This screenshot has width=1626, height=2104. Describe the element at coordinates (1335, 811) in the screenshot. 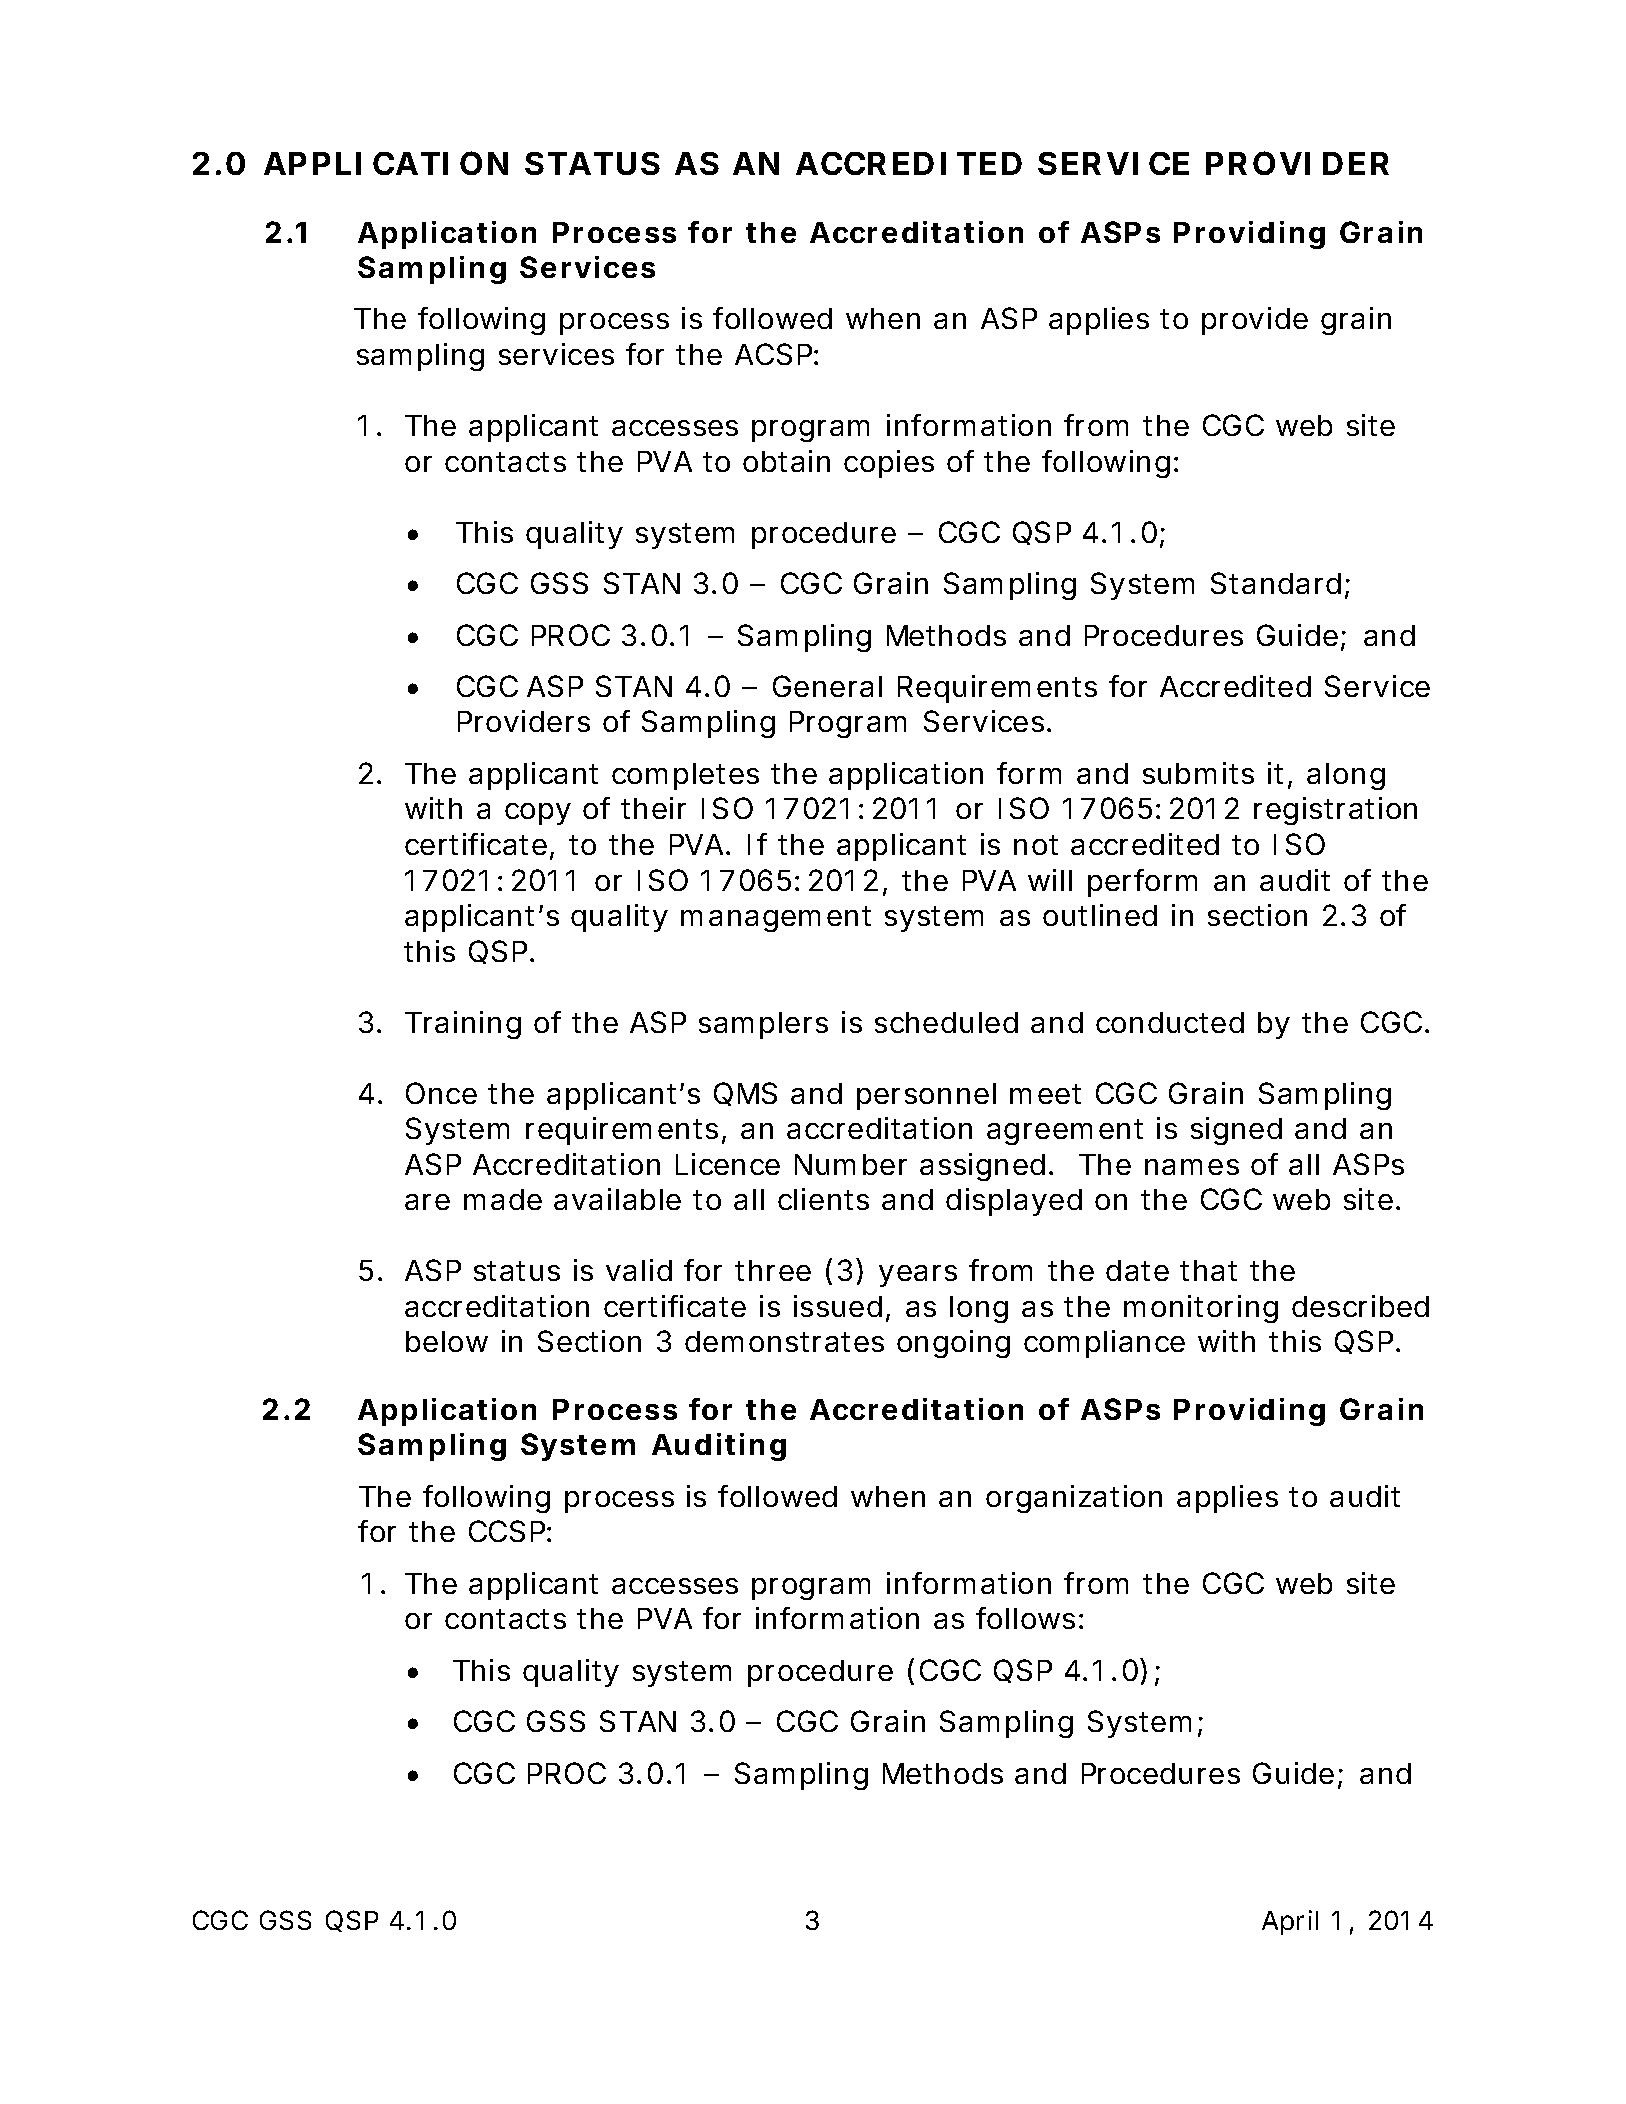

I see `registration` at that location.
